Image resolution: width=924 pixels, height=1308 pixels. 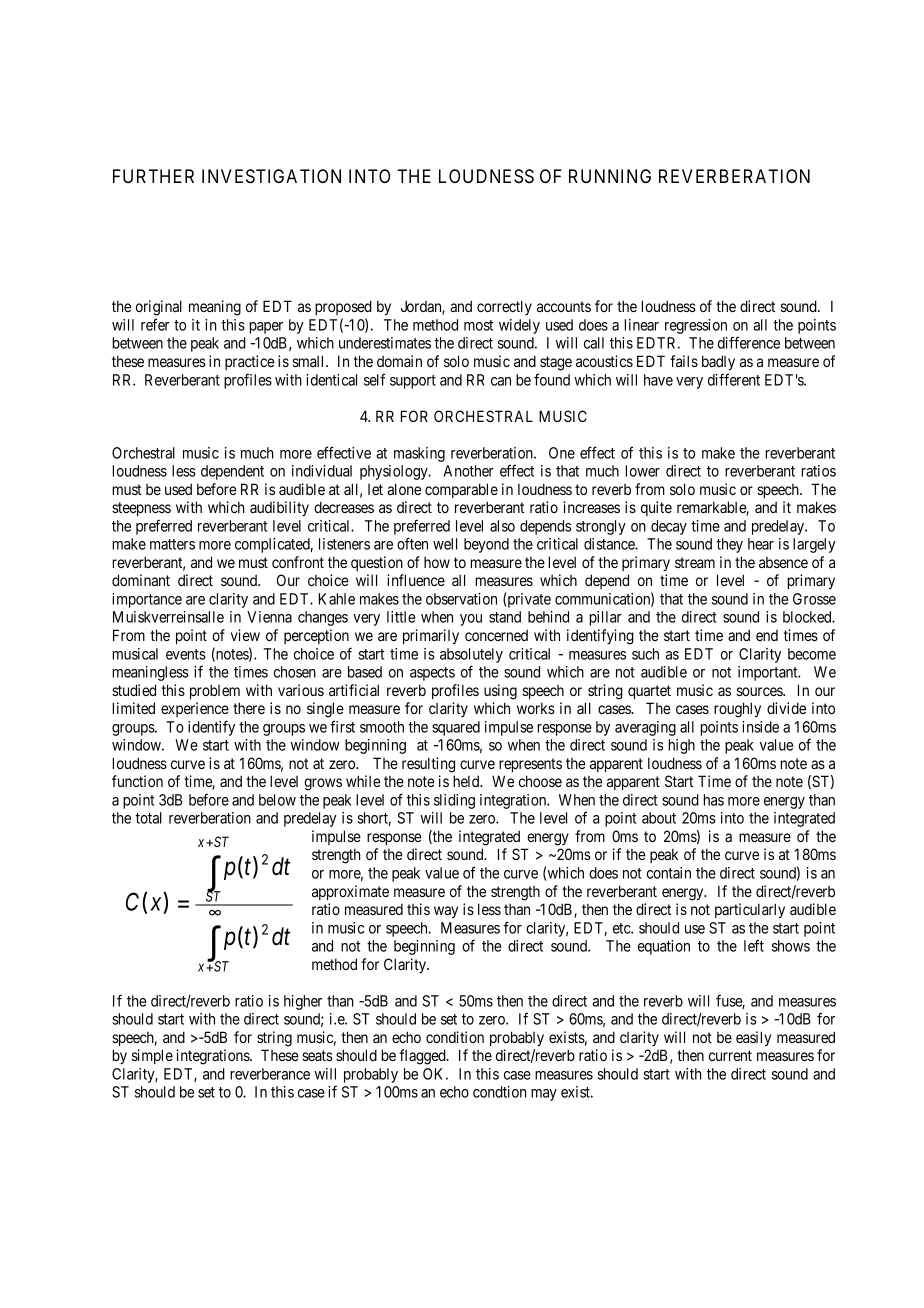 I want to click on contain, so click(x=669, y=873).
